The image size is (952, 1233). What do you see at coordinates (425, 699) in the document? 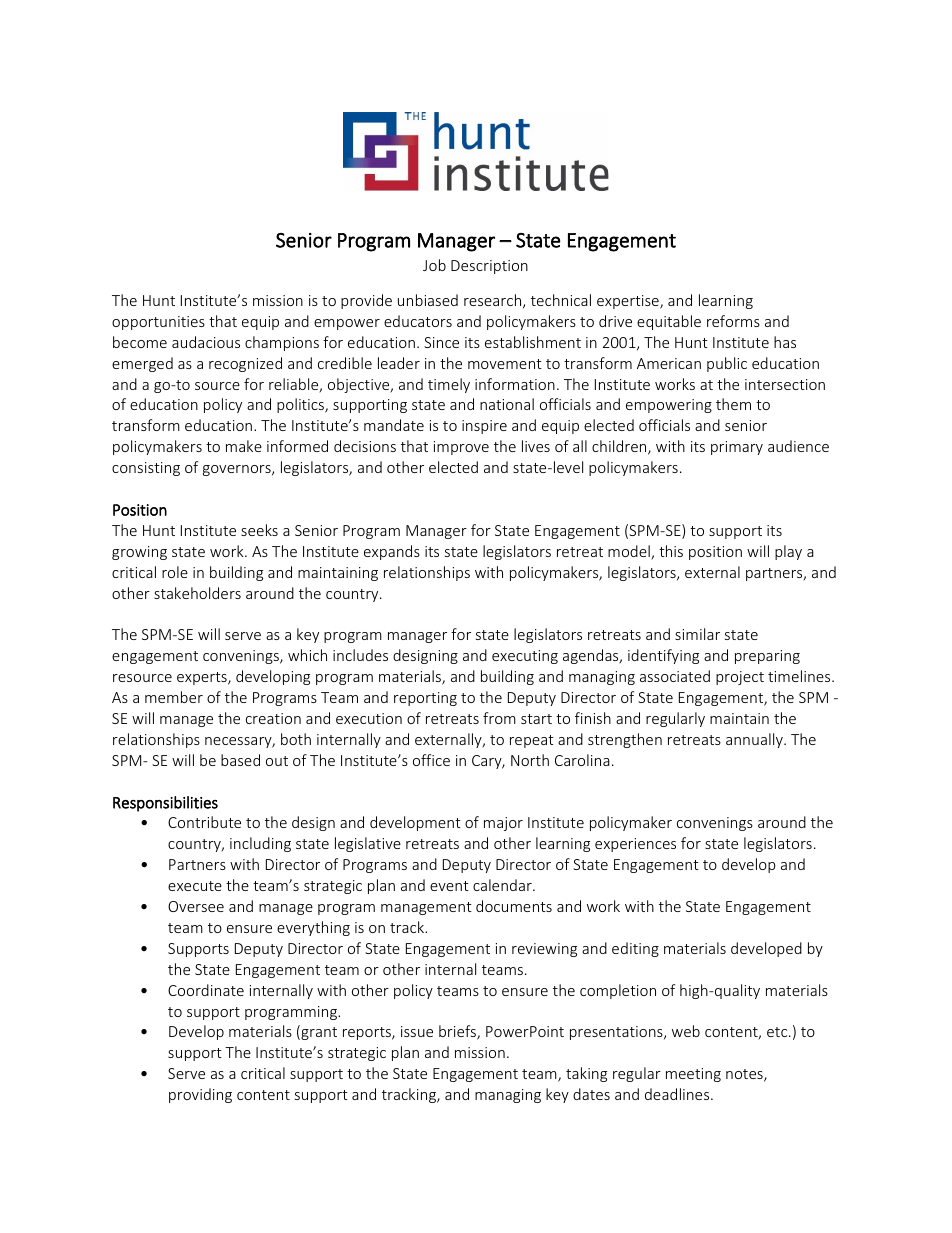
I see `reporting` at bounding box center [425, 699].
